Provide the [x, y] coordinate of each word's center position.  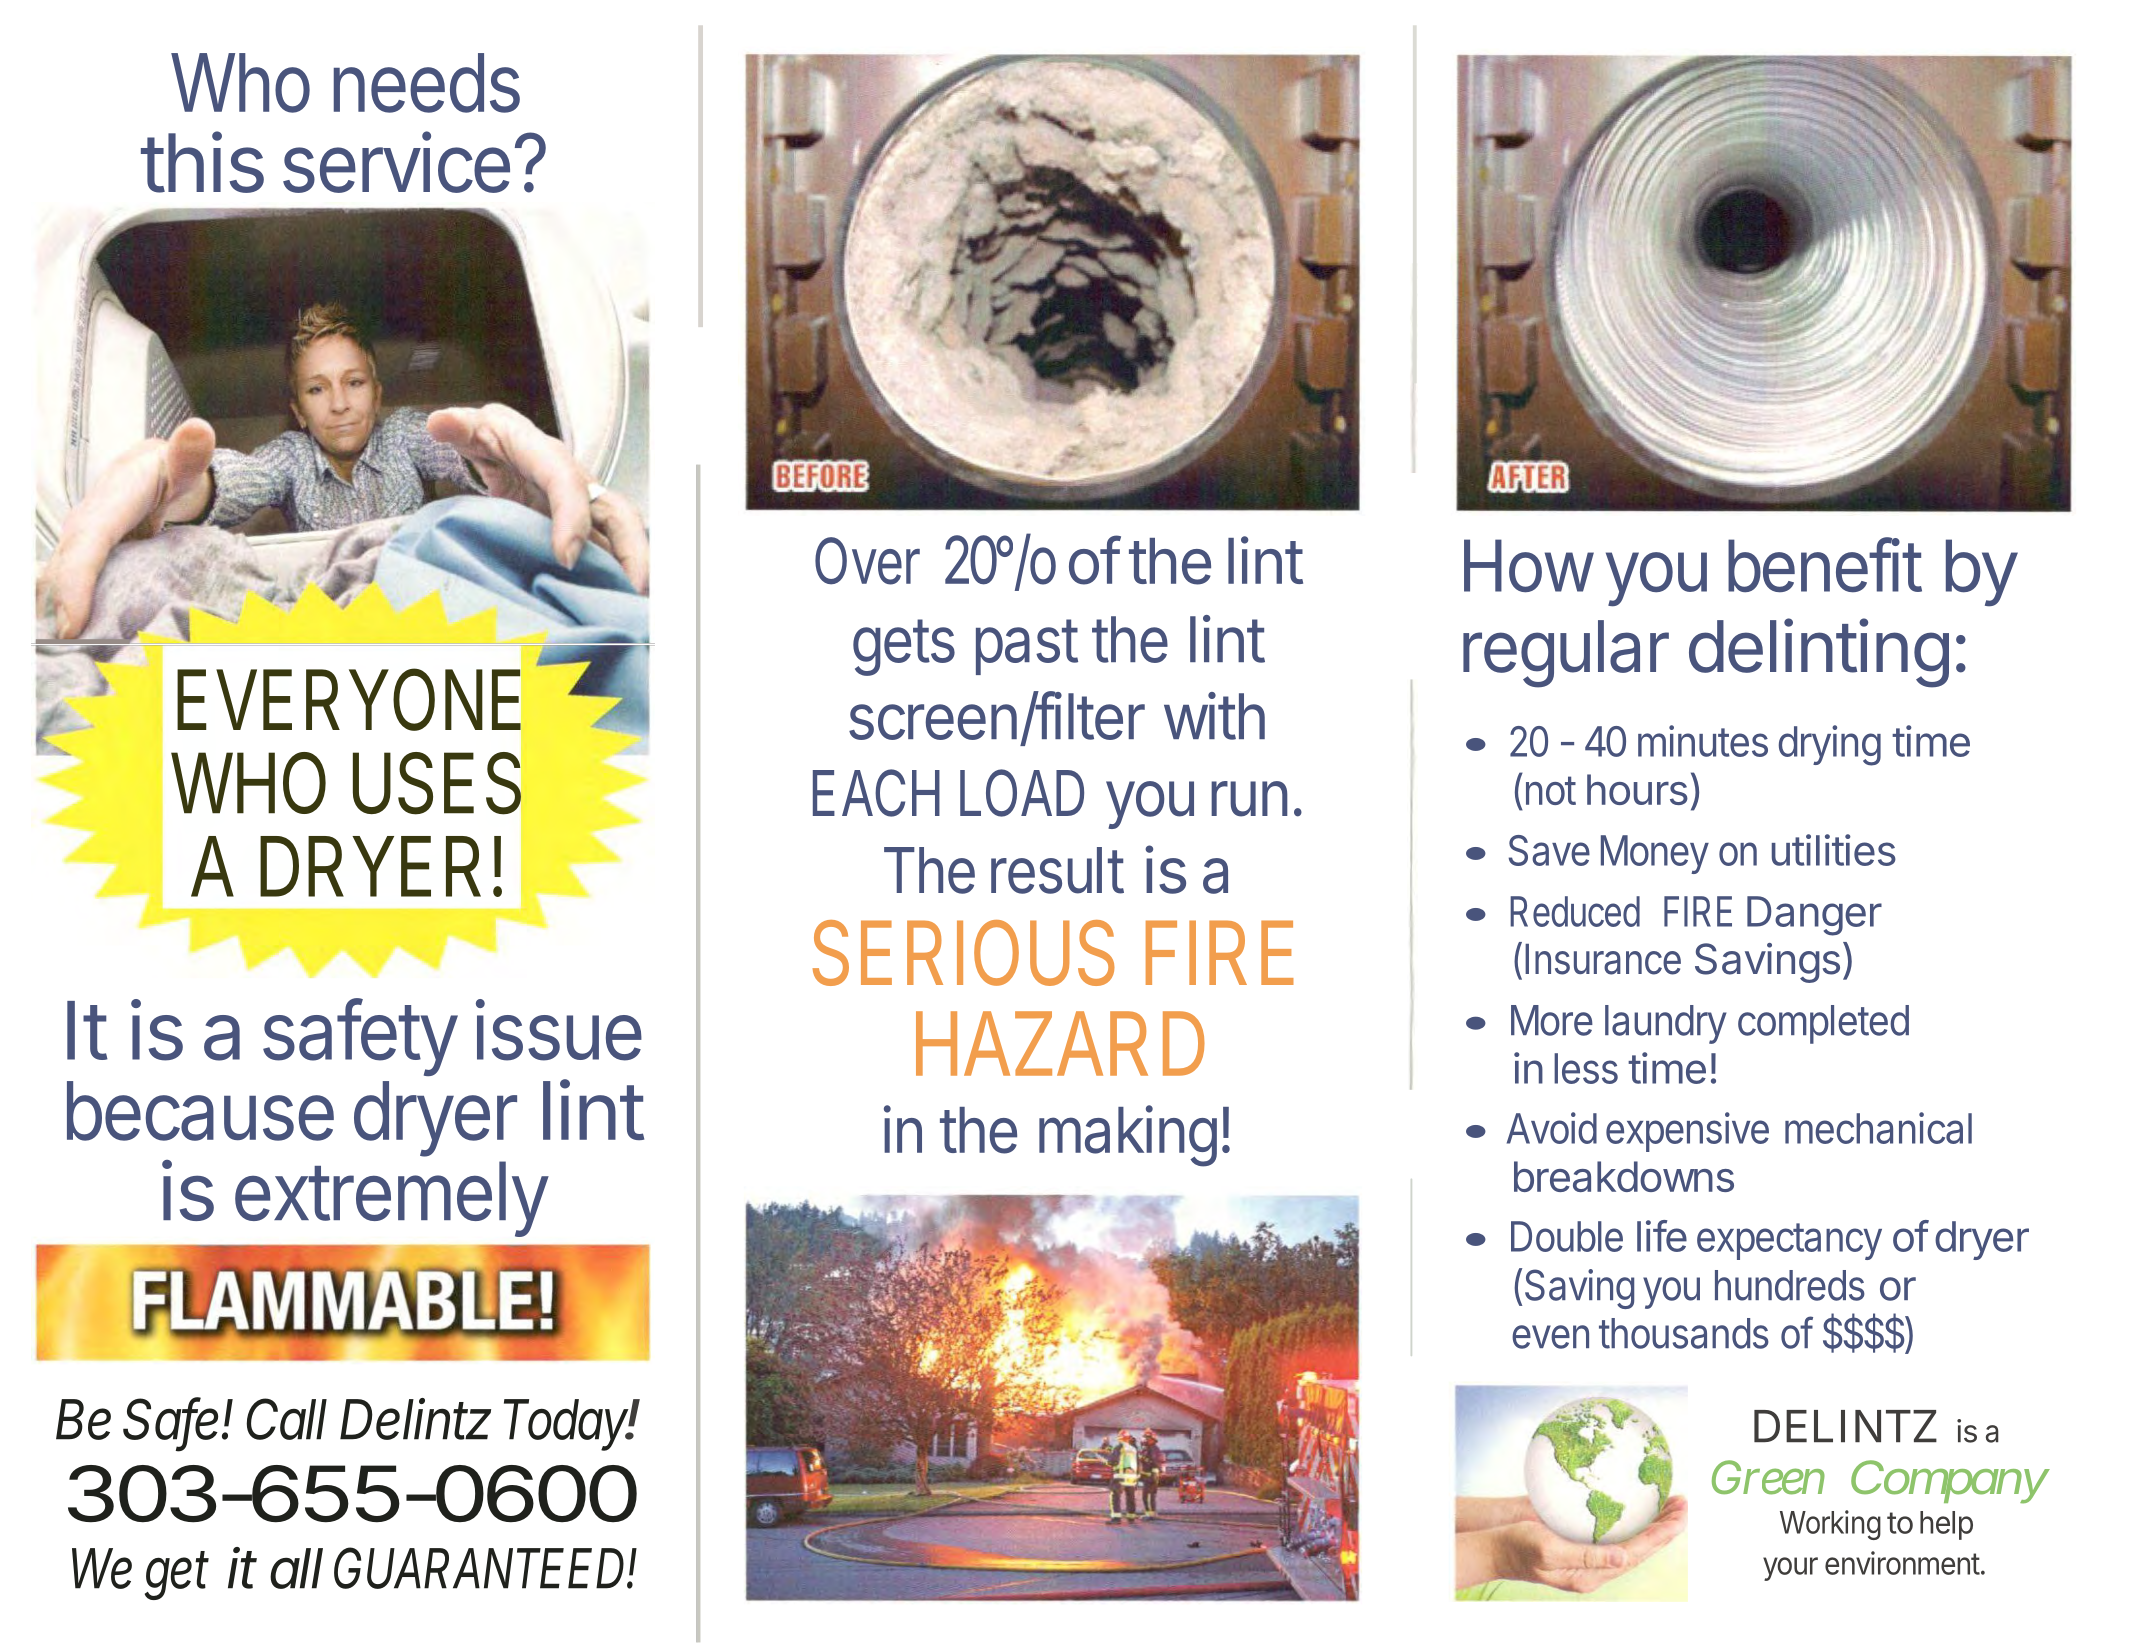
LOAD [1022, 793]
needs [427, 83]
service [396, 162]
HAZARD [1060, 1043]
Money [1655, 854]
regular [1566, 654]
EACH [876, 793]
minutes [1703, 741]
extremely [391, 1199]
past [1027, 647]
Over [867, 561]
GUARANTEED [481, 1568]
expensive [1687, 1132]
